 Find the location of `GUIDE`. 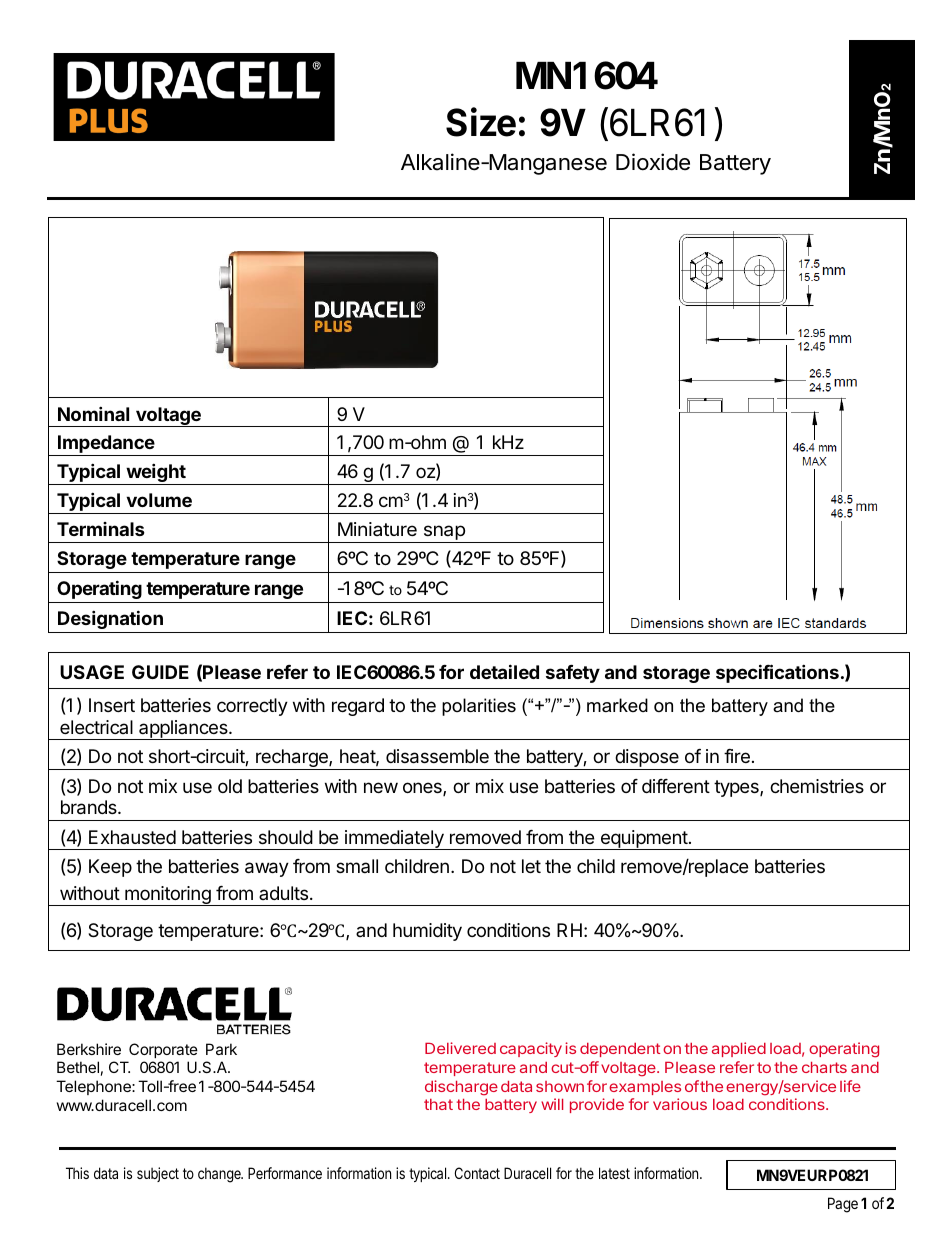

GUIDE is located at coordinates (160, 672).
